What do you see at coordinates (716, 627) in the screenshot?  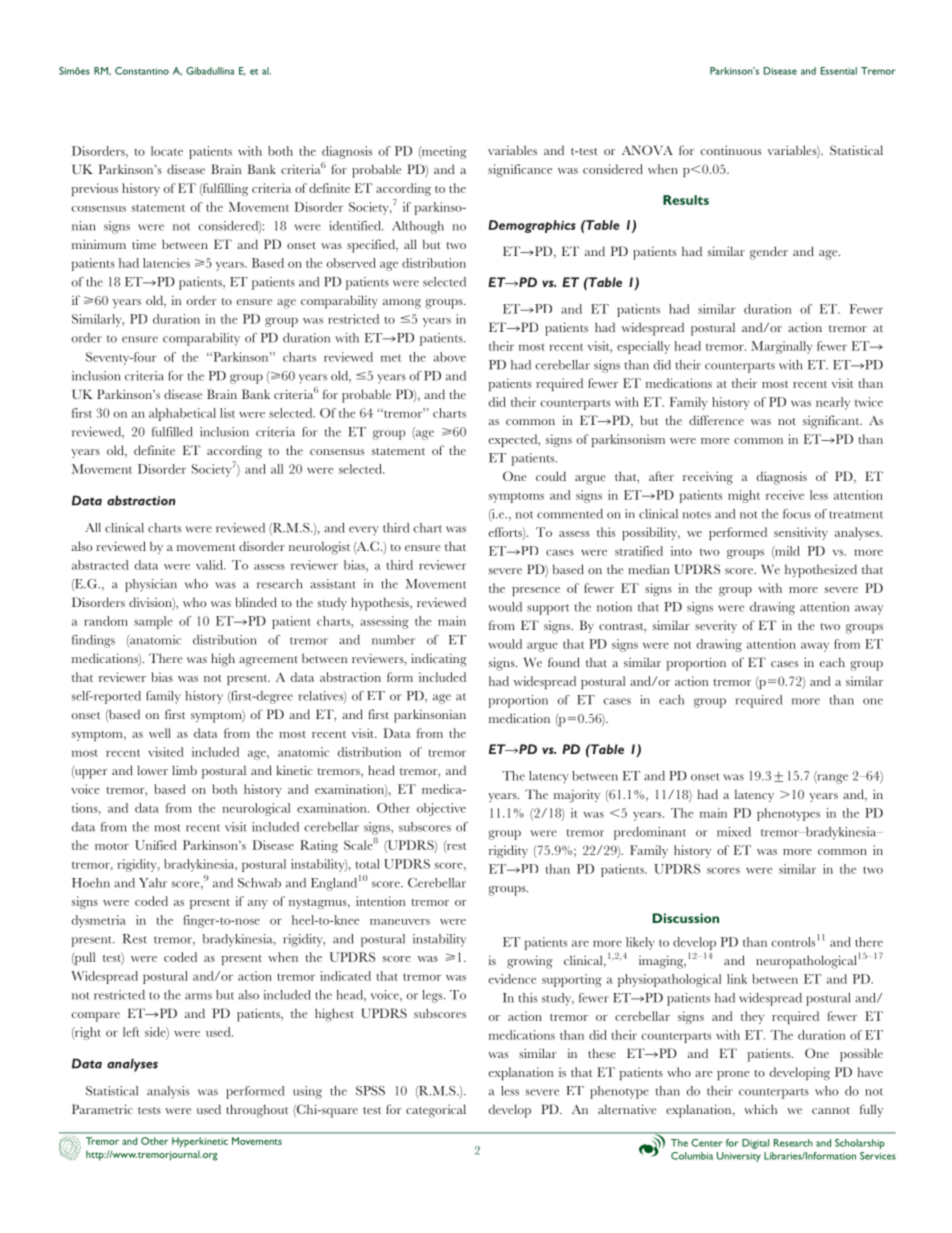 I see `severity` at bounding box center [716, 627].
